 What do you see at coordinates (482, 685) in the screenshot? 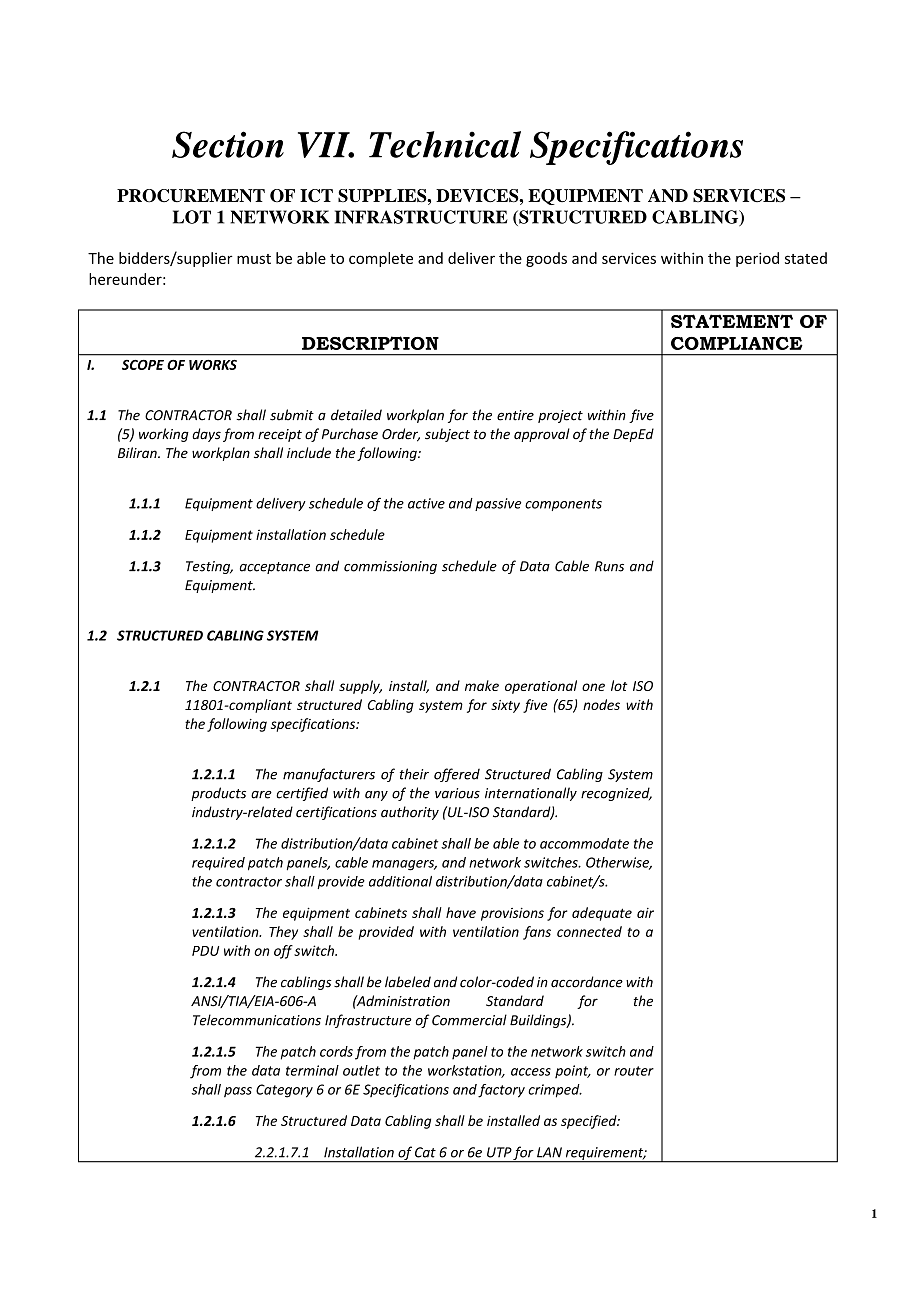
I see `make` at bounding box center [482, 685].
